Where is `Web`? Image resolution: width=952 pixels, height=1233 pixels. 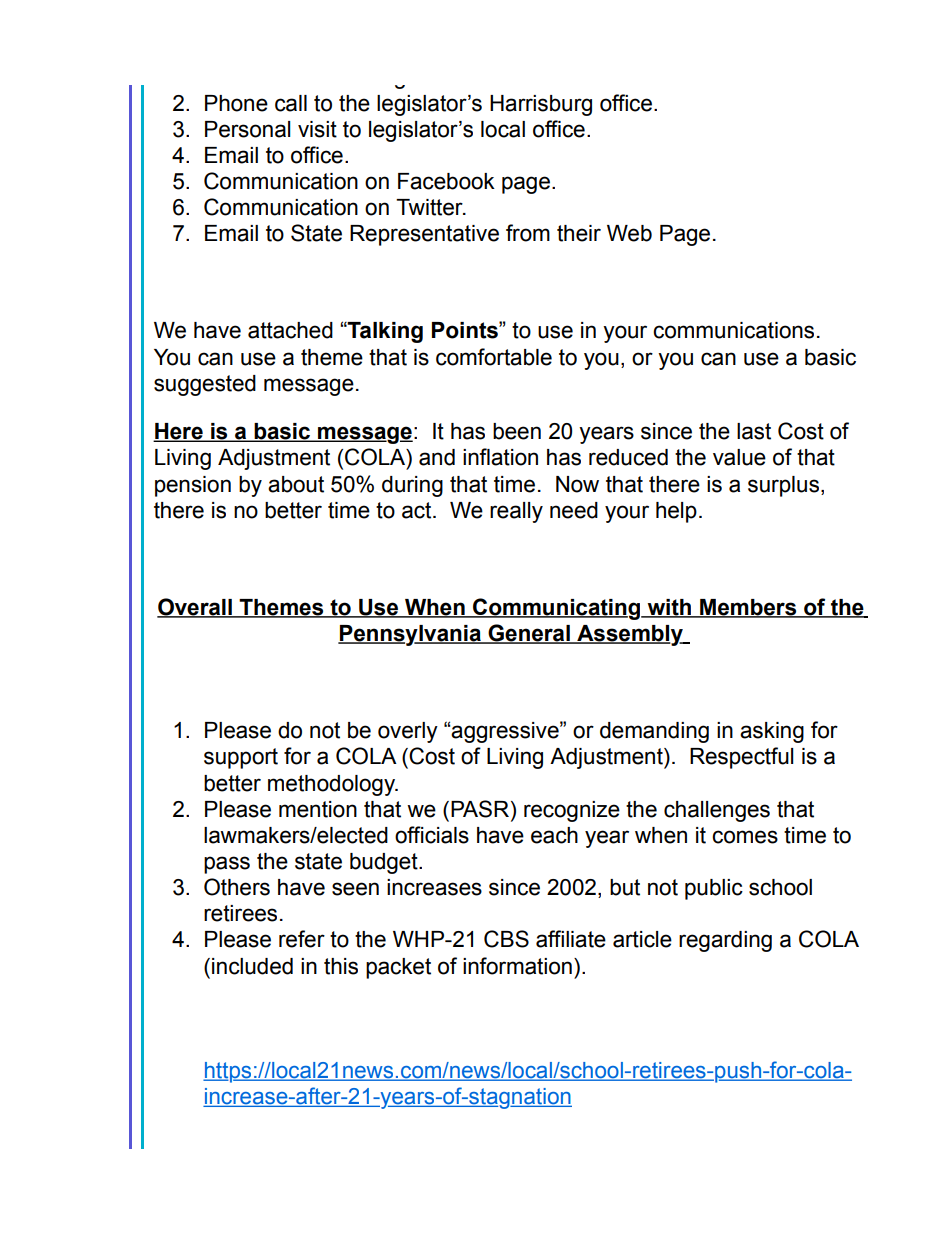 Web is located at coordinates (629, 233).
